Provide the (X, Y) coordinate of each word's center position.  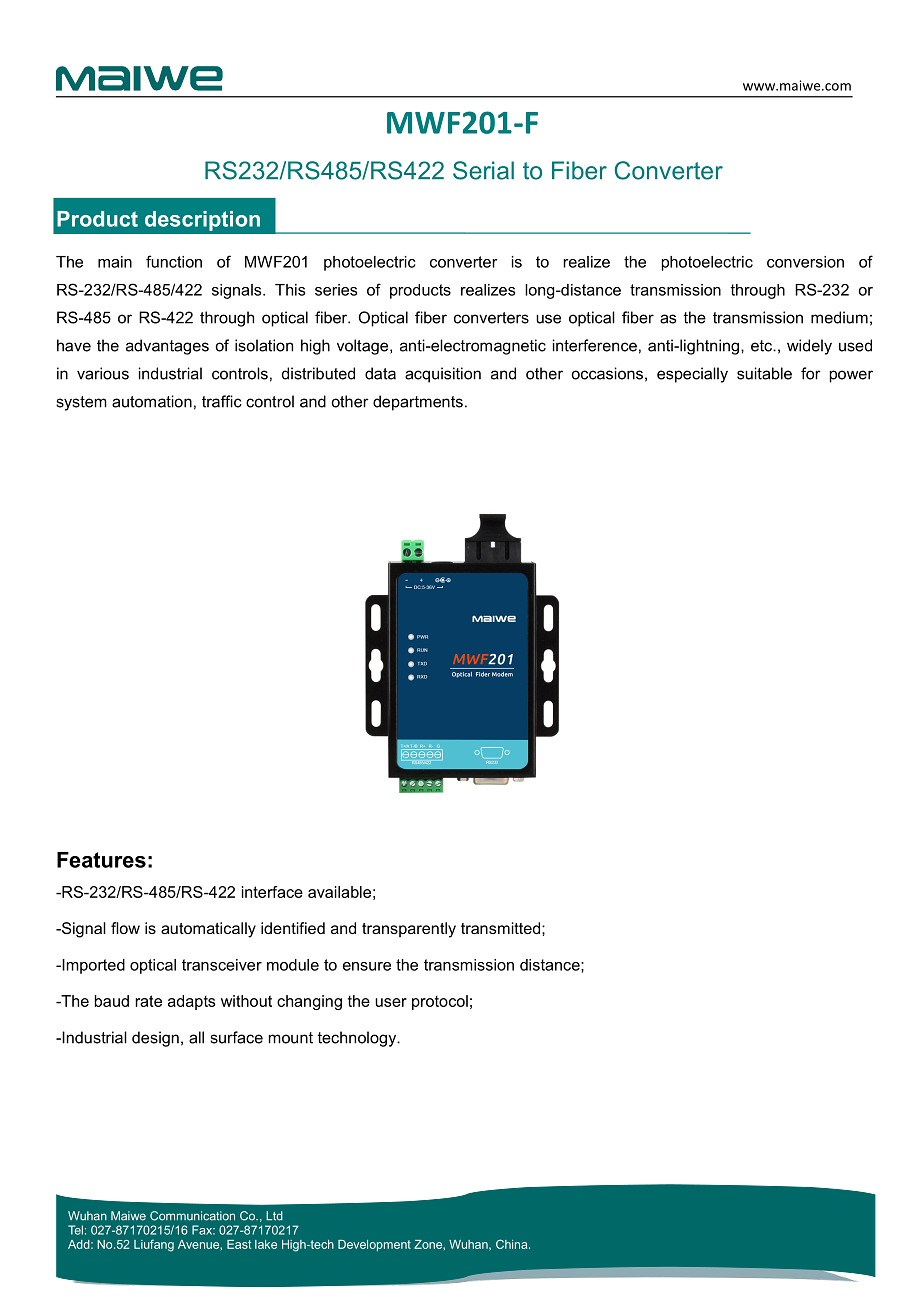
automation (152, 401)
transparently (409, 930)
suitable (764, 373)
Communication (192, 1216)
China (513, 1244)
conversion (805, 262)
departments (418, 403)
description (202, 221)
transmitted (500, 928)
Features (101, 860)
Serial (483, 170)
